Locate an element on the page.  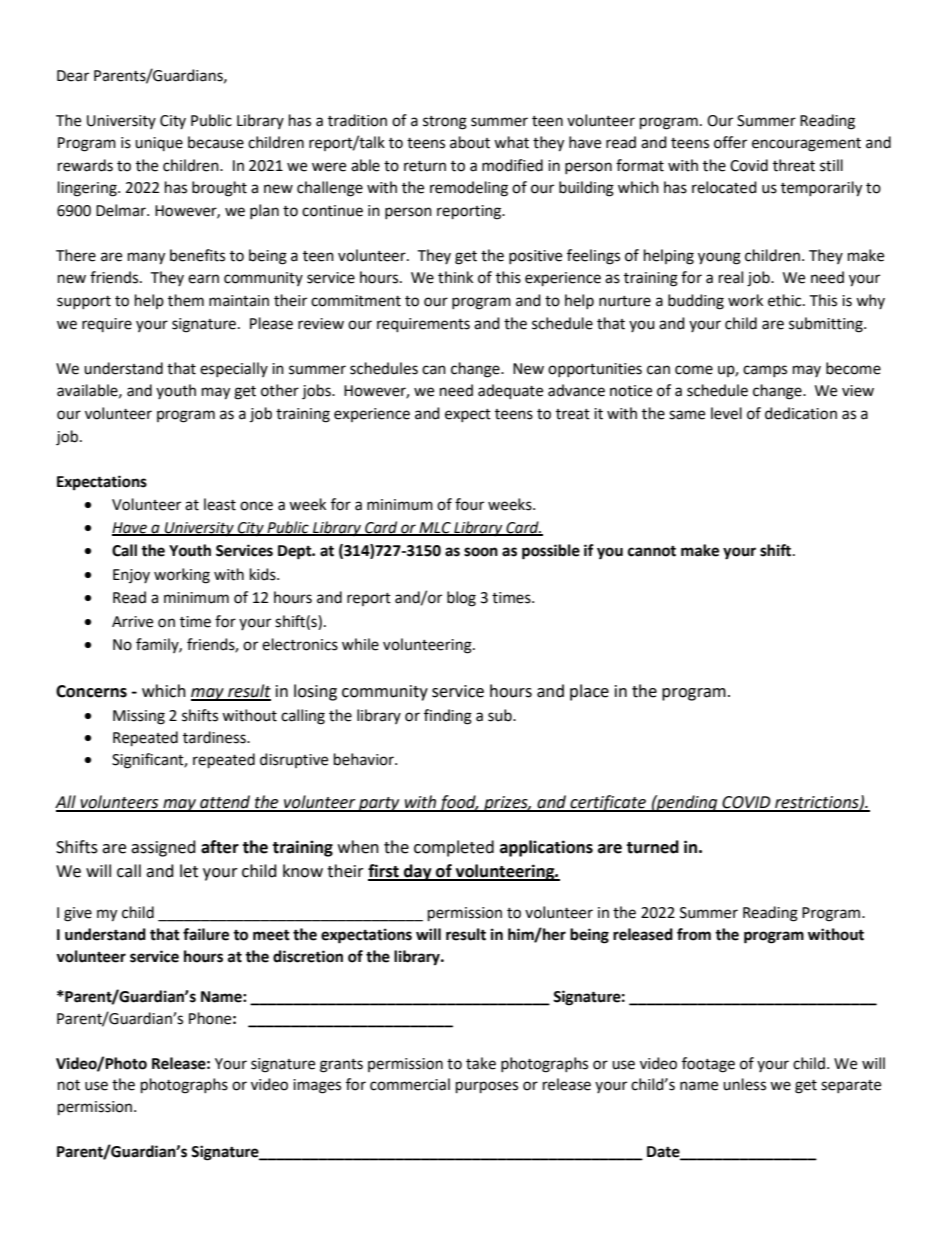
encouragement is located at coordinates (806, 145).
